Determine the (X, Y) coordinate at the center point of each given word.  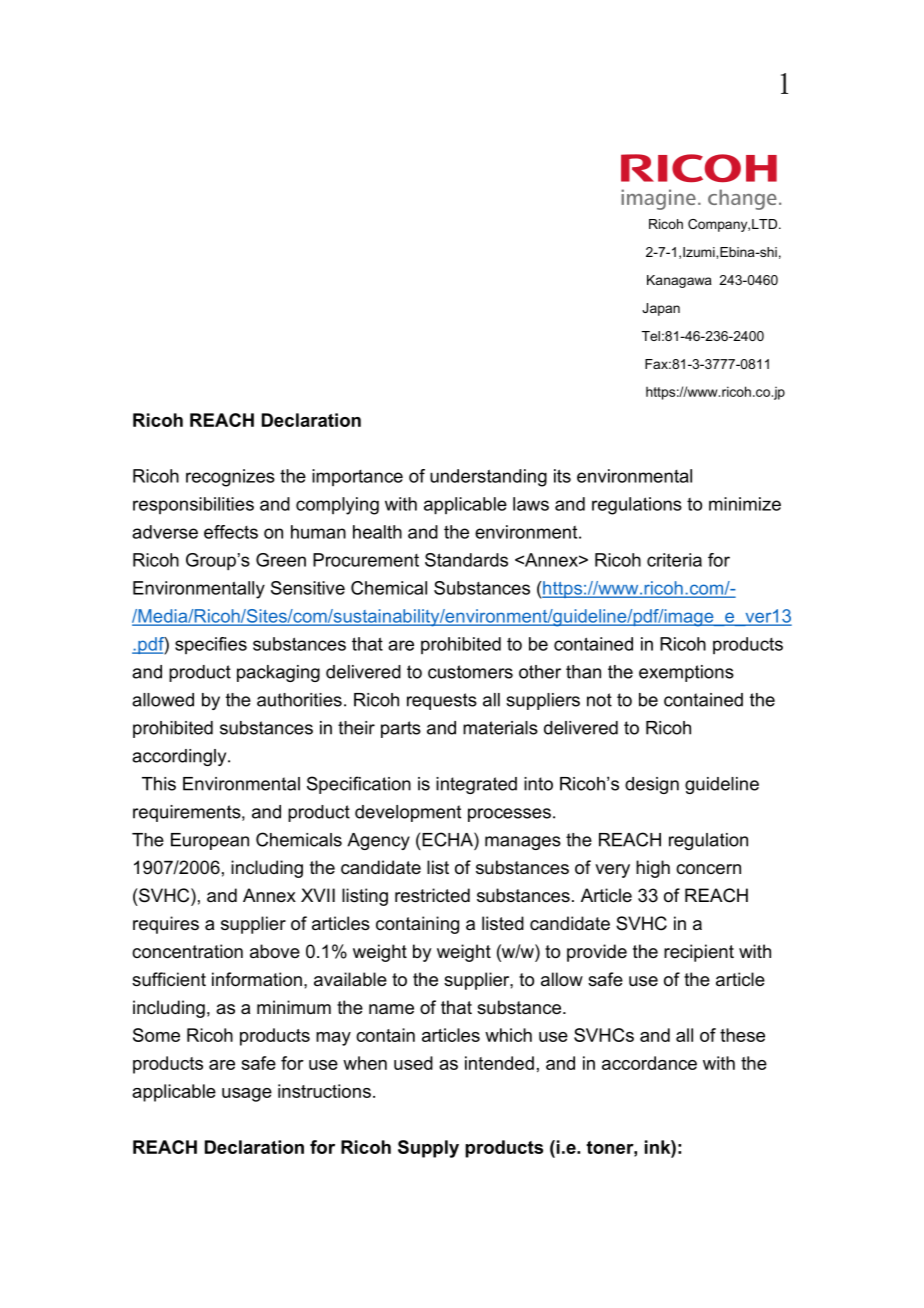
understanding (488, 478)
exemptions (686, 673)
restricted (432, 895)
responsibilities (193, 505)
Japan (661, 309)
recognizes (230, 478)
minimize (745, 504)
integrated (476, 785)
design (652, 785)
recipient (699, 953)
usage (247, 1095)
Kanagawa (679, 281)
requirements (188, 813)
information (257, 979)
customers (470, 672)
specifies (211, 645)
